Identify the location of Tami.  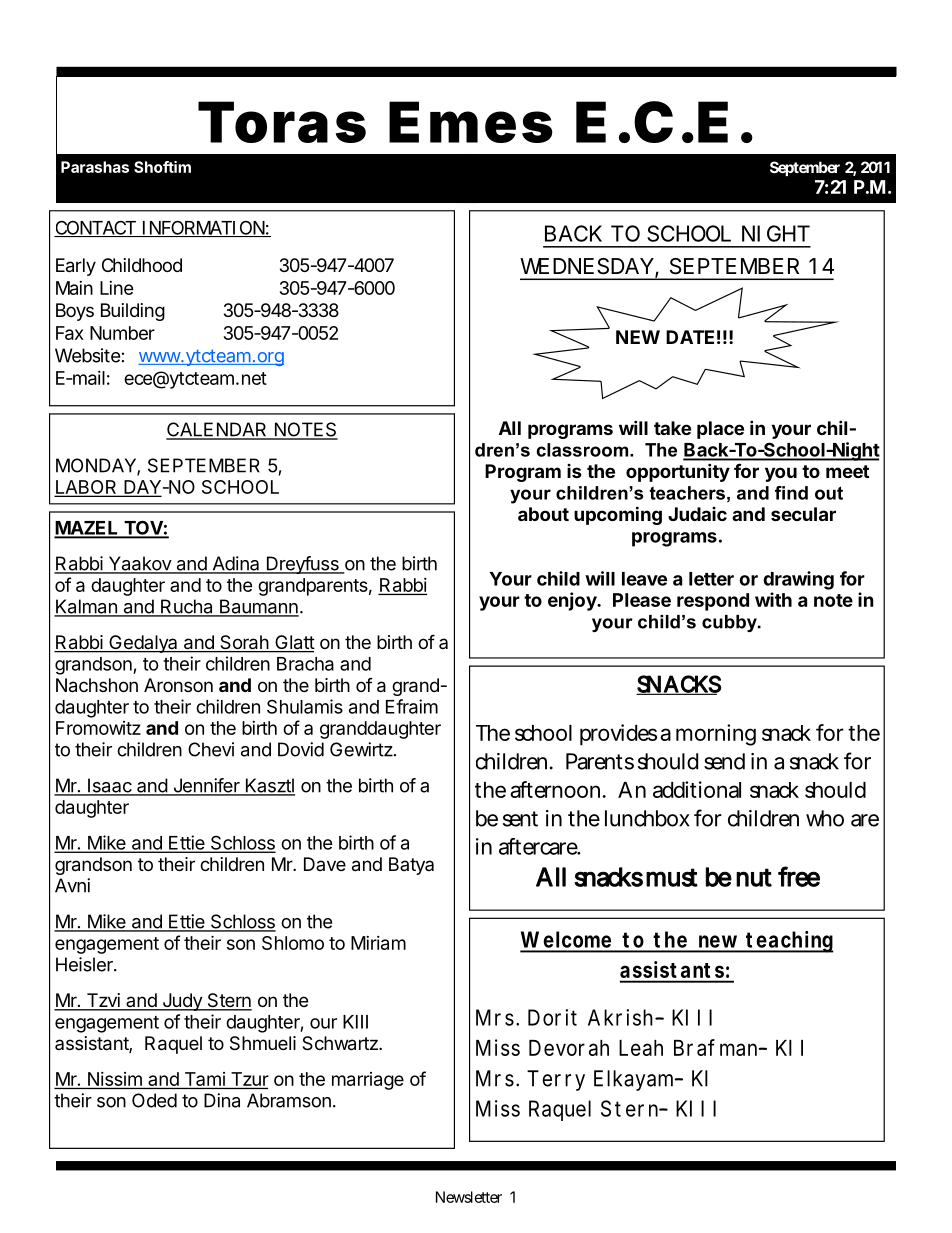
(205, 1079).
